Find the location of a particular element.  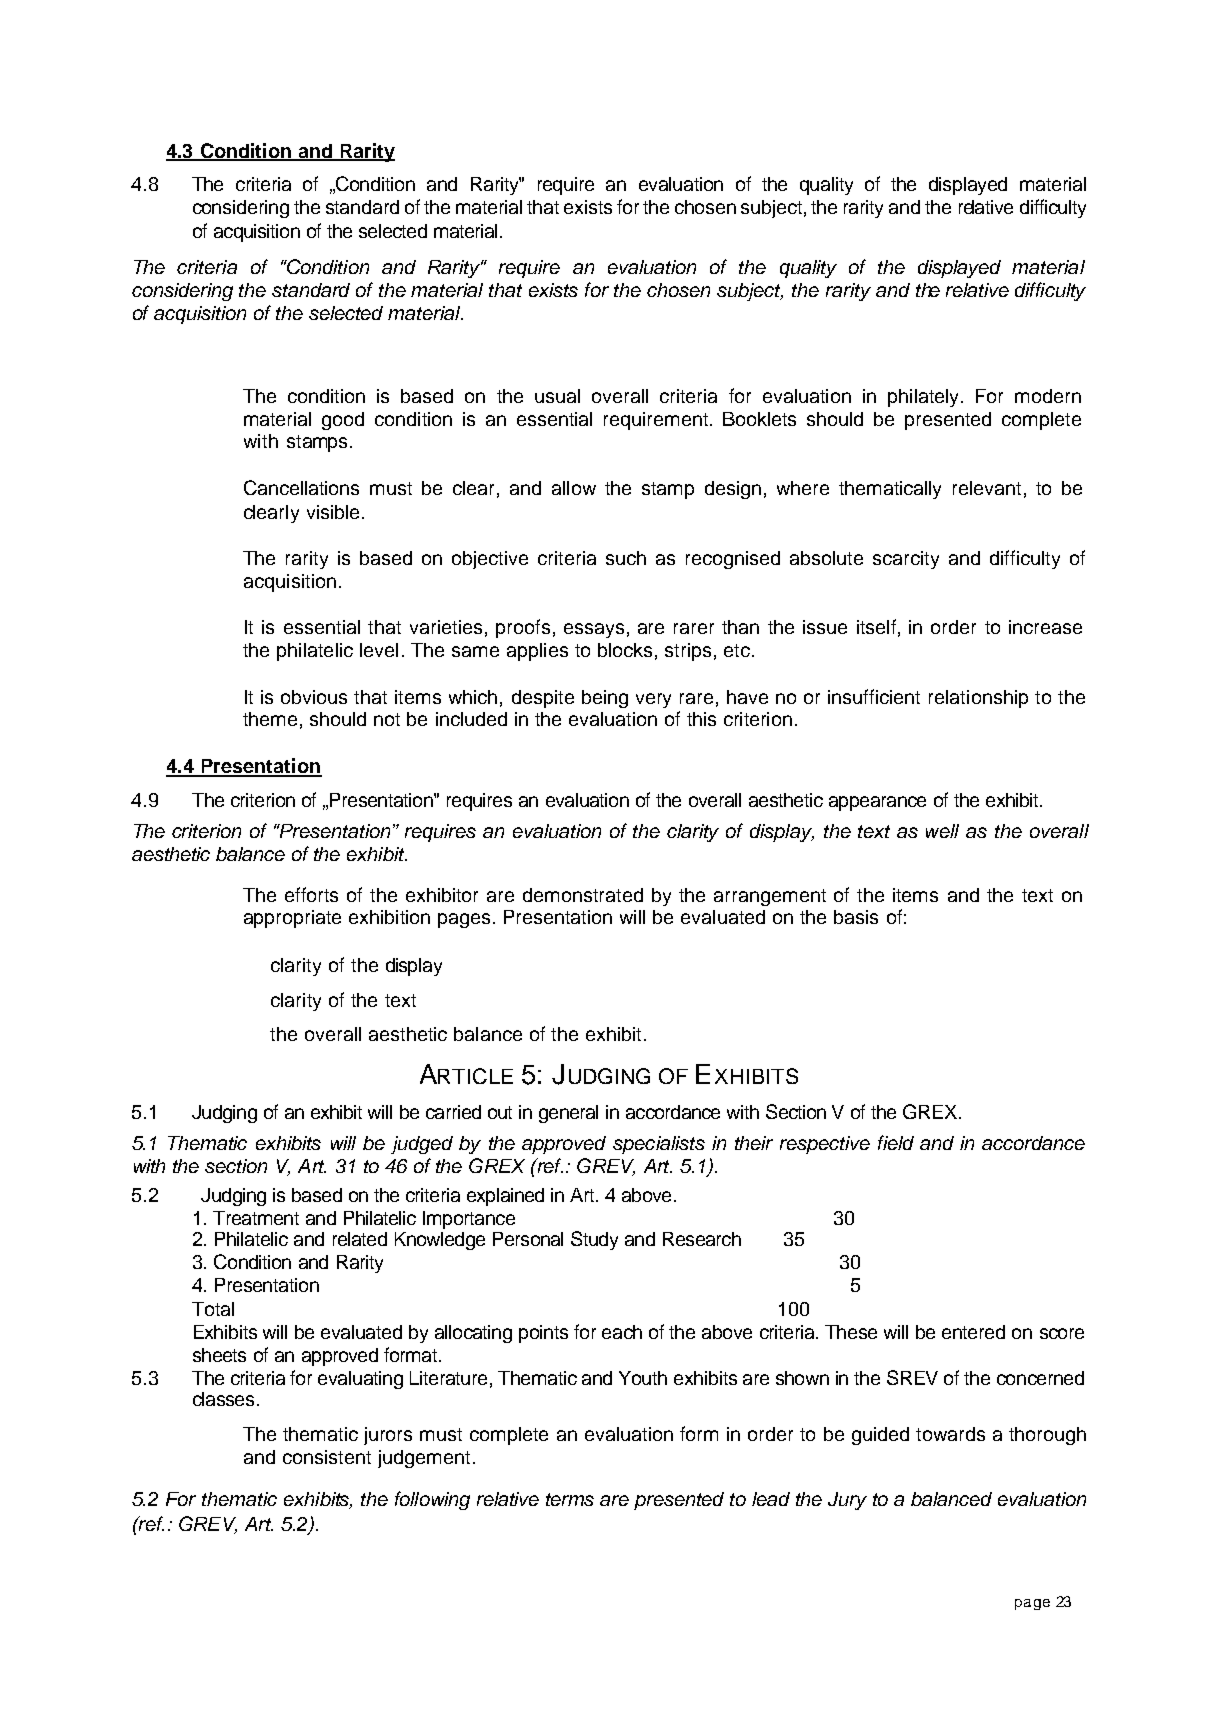

appropriate is located at coordinates (292, 919).
